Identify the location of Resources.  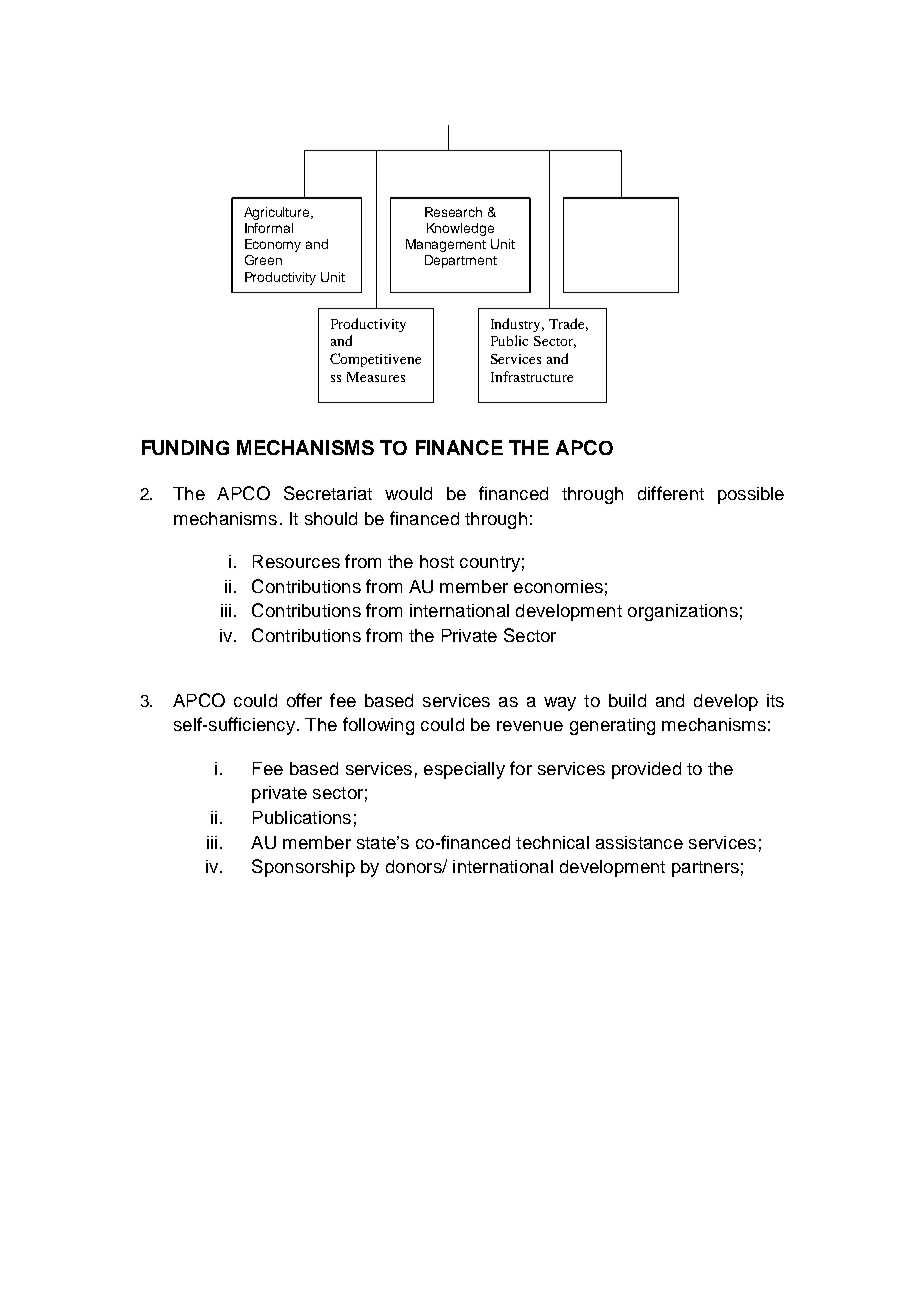
(296, 561).
